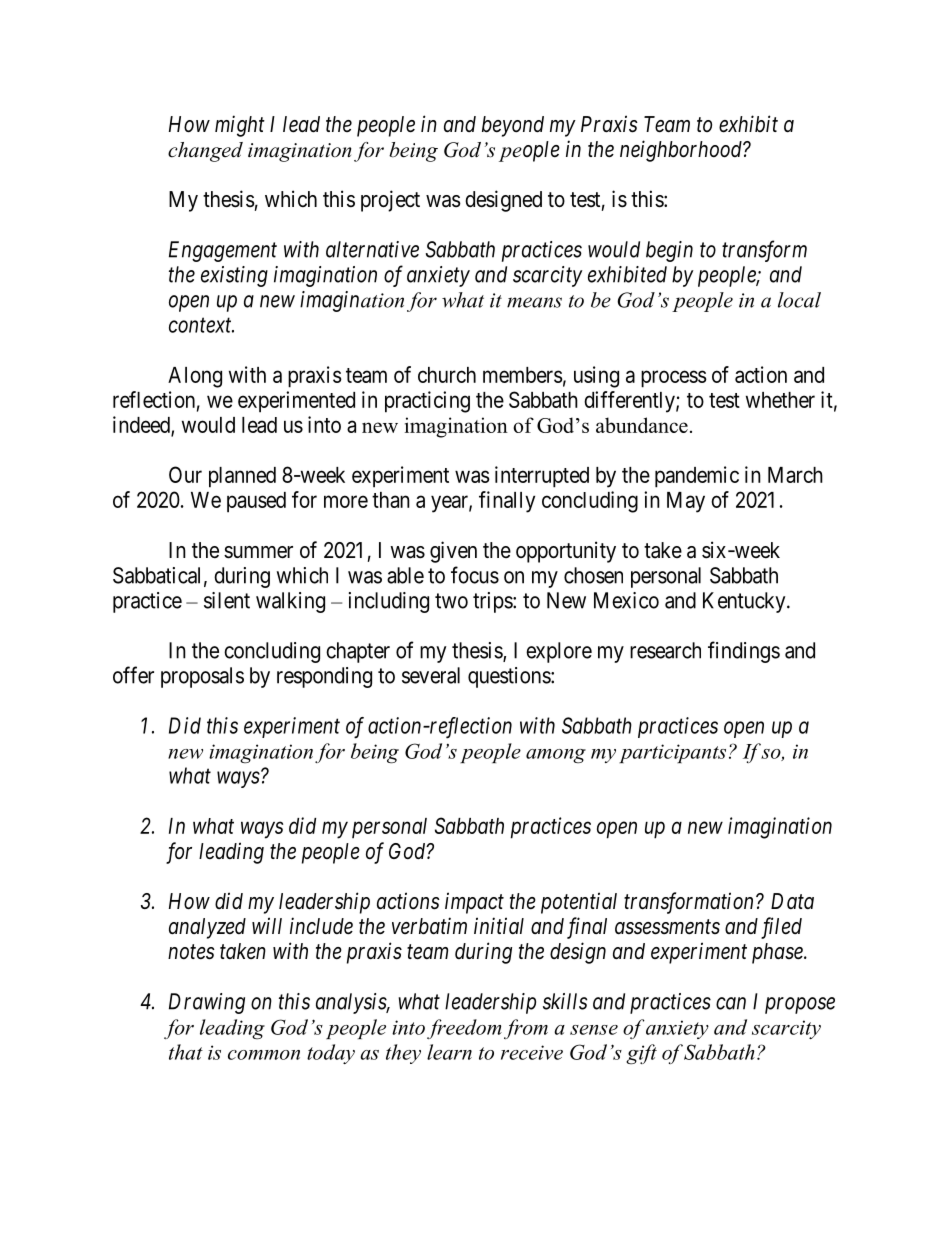 The image size is (952, 1233). Describe the element at coordinates (205, 152) in the screenshot. I see `changed` at that location.
